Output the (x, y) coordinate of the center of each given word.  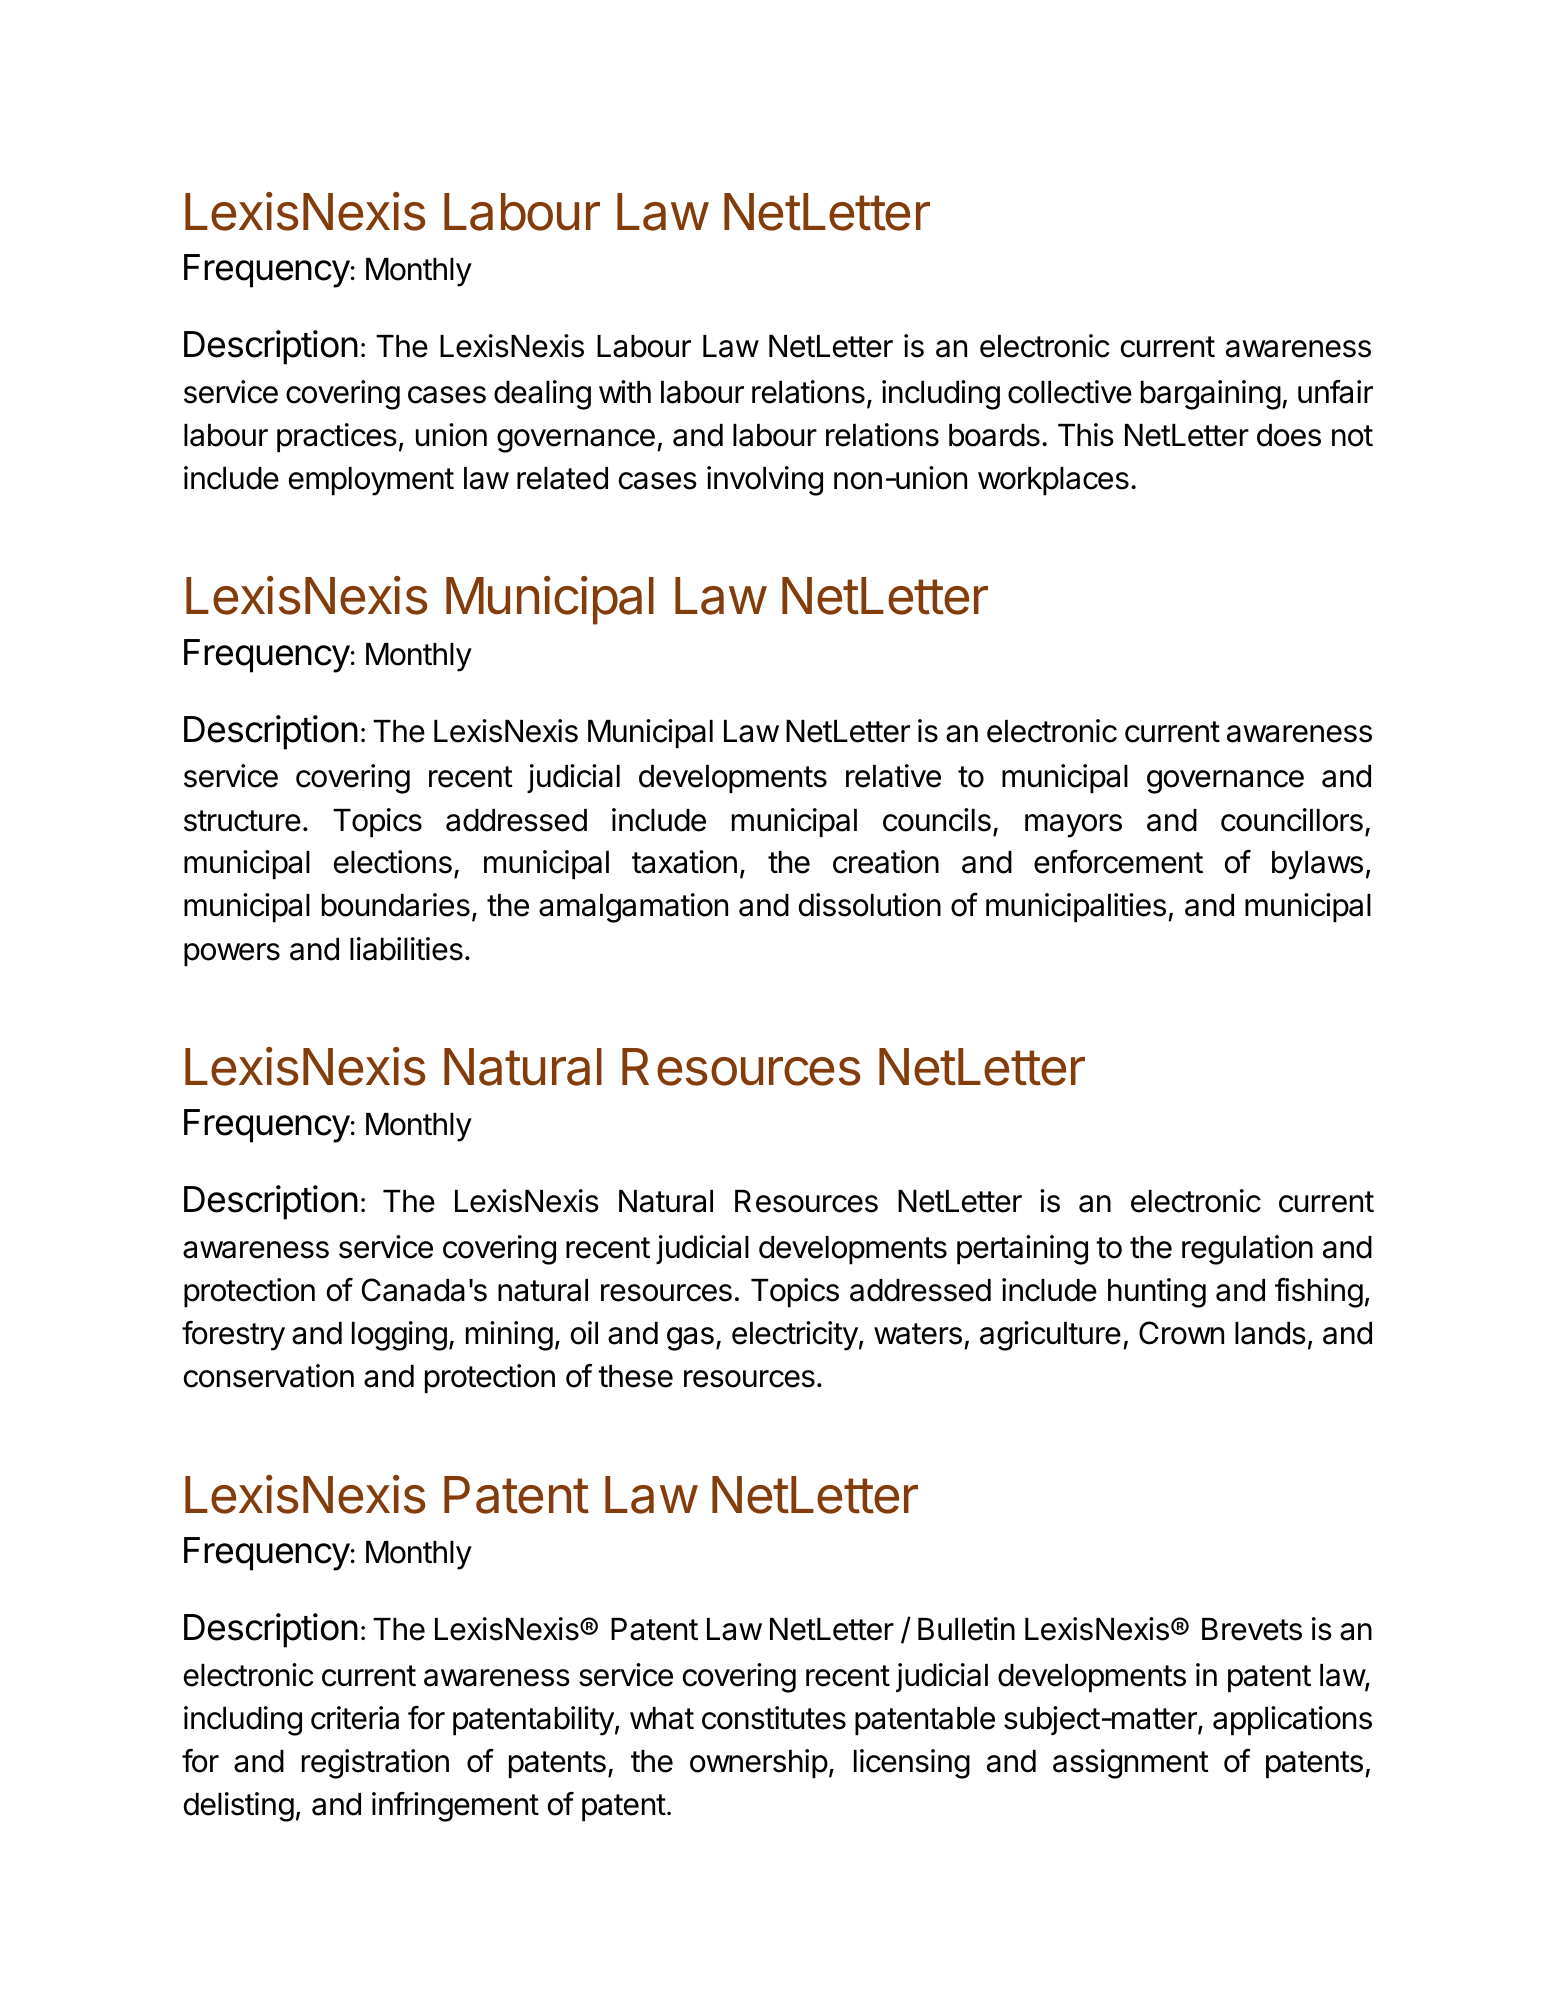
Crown (1181, 1333)
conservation (269, 1376)
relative (893, 776)
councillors (1292, 820)
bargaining (1211, 395)
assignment (1131, 1764)
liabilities (406, 949)
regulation (1247, 1250)
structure (242, 821)
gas (690, 1339)
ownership (759, 1764)
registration (375, 1764)
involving (765, 481)
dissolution (870, 905)
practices (337, 438)
